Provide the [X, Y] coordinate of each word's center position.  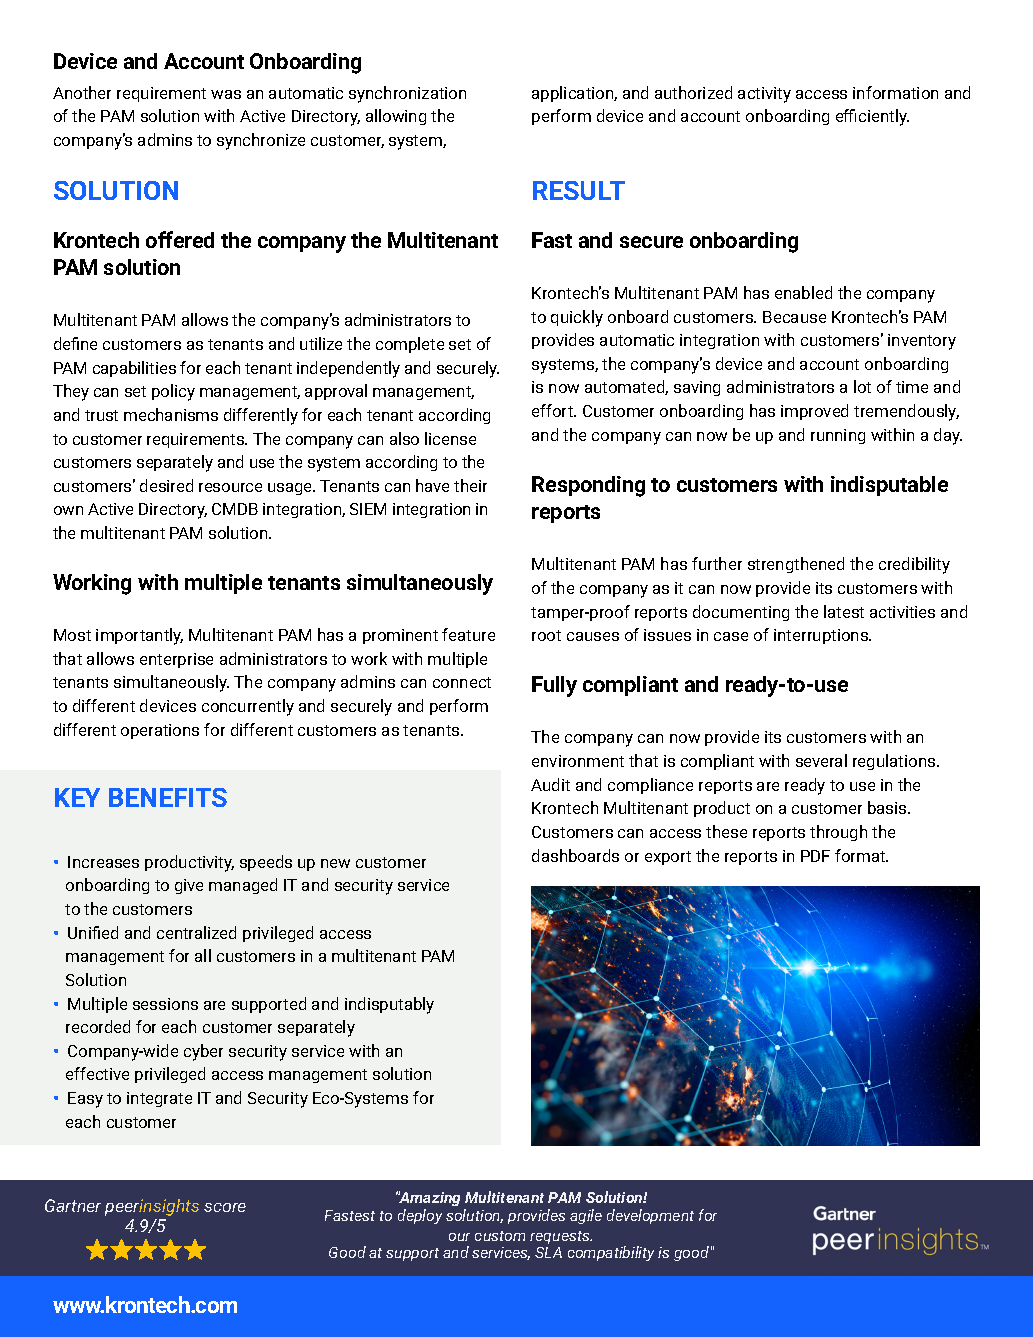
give [189, 886]
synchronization [407, 94]
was [226, 94]
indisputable [889, 486]
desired [166, 485]
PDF [815, 856]
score [225, 1207]
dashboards [575, 855]
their [470, 485]
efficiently [872, 117]
